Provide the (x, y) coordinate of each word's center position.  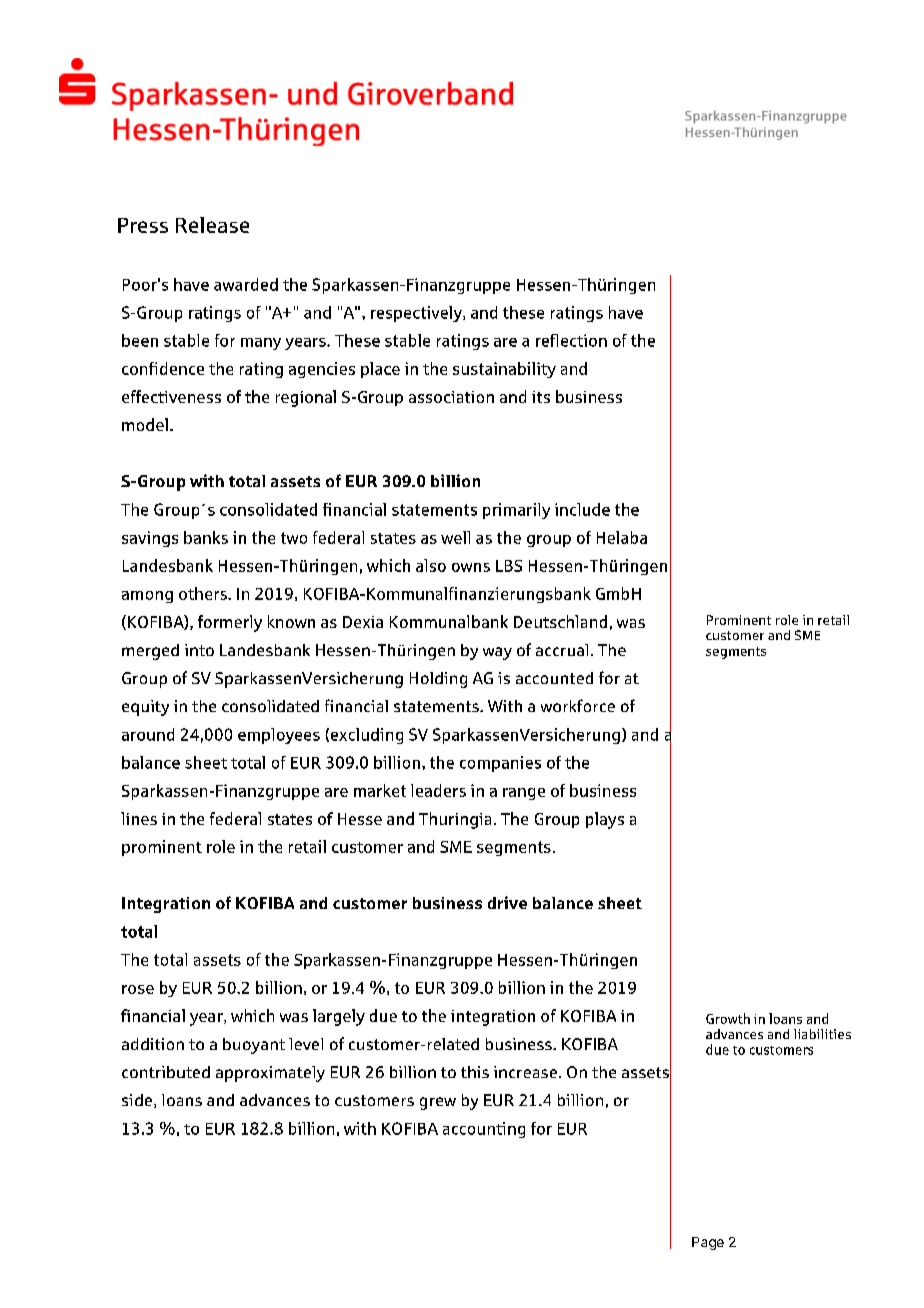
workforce (578, 705)
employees (279, 736)
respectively (417, 314)
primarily (516, 511)
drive (507, 902)
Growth (728, 1018)
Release (212, 225)
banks (206, 537)
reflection (571, 340)
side (138, 1101)
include (582, 509)
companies (500, 764)
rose (138, 989)
